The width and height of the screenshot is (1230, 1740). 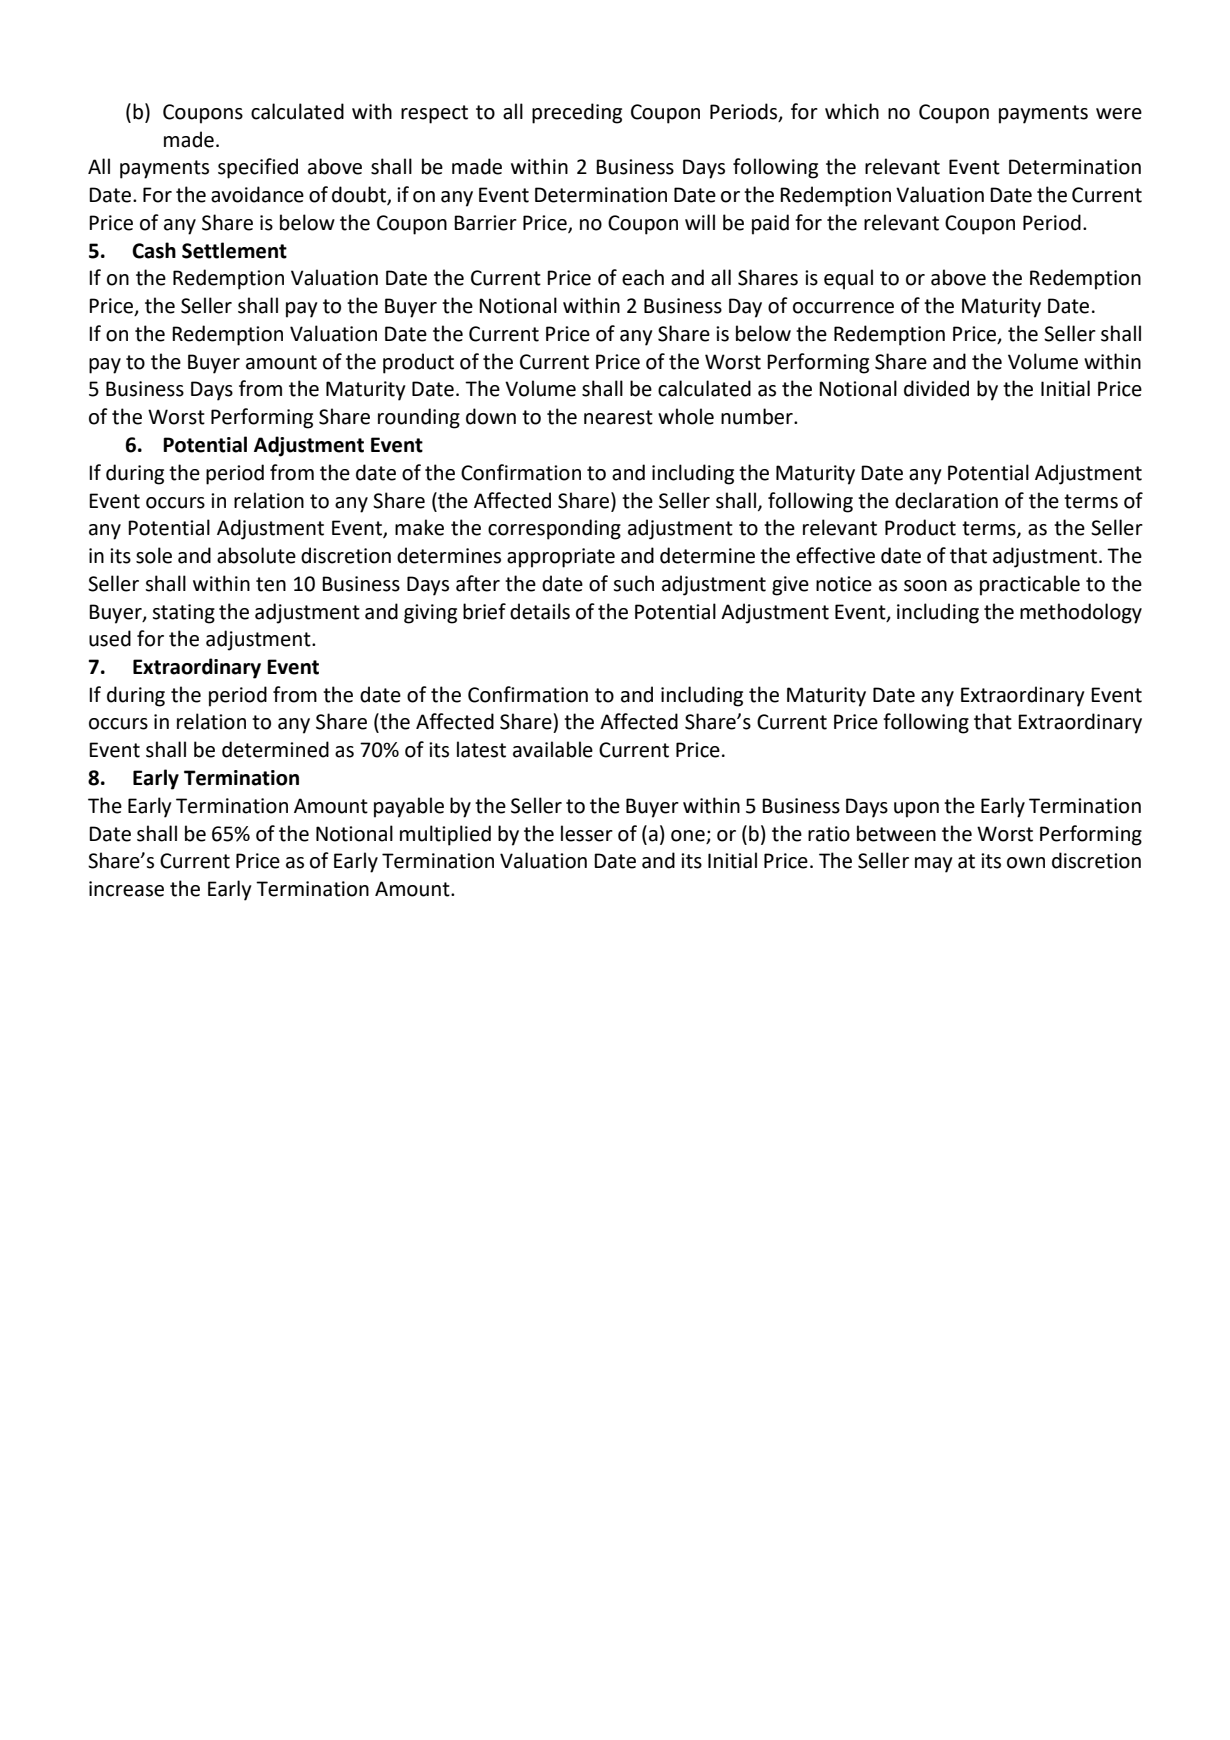 I want to click on each, so click(x=643, y=277).
